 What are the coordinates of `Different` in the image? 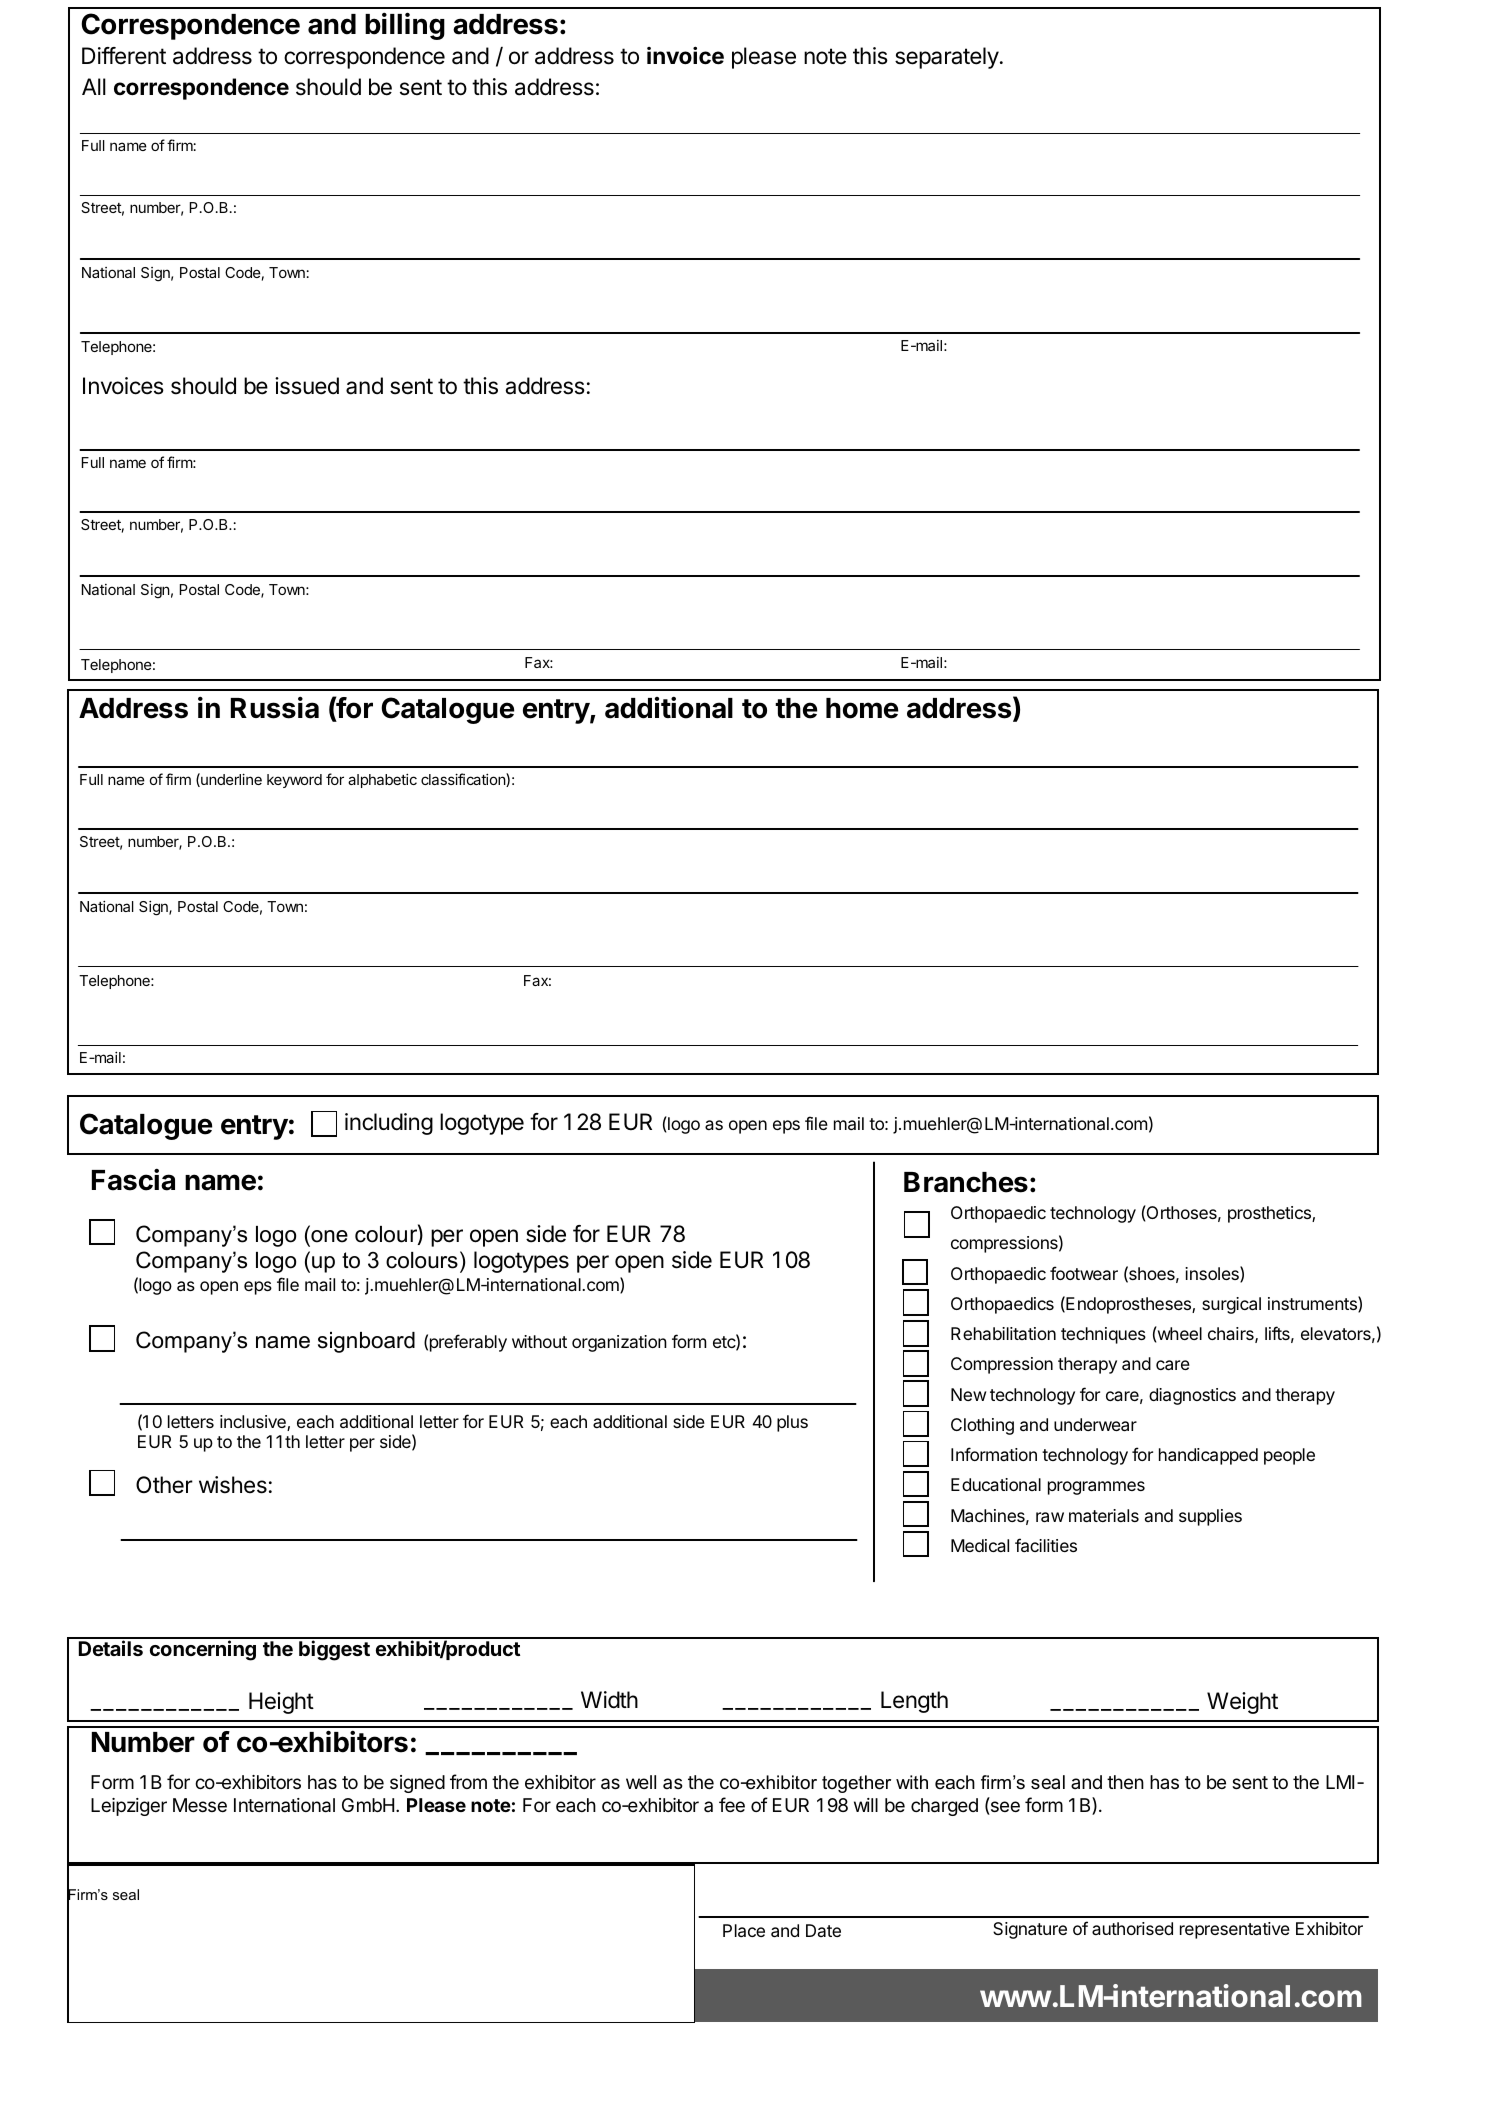 It's located at (124, 56).
